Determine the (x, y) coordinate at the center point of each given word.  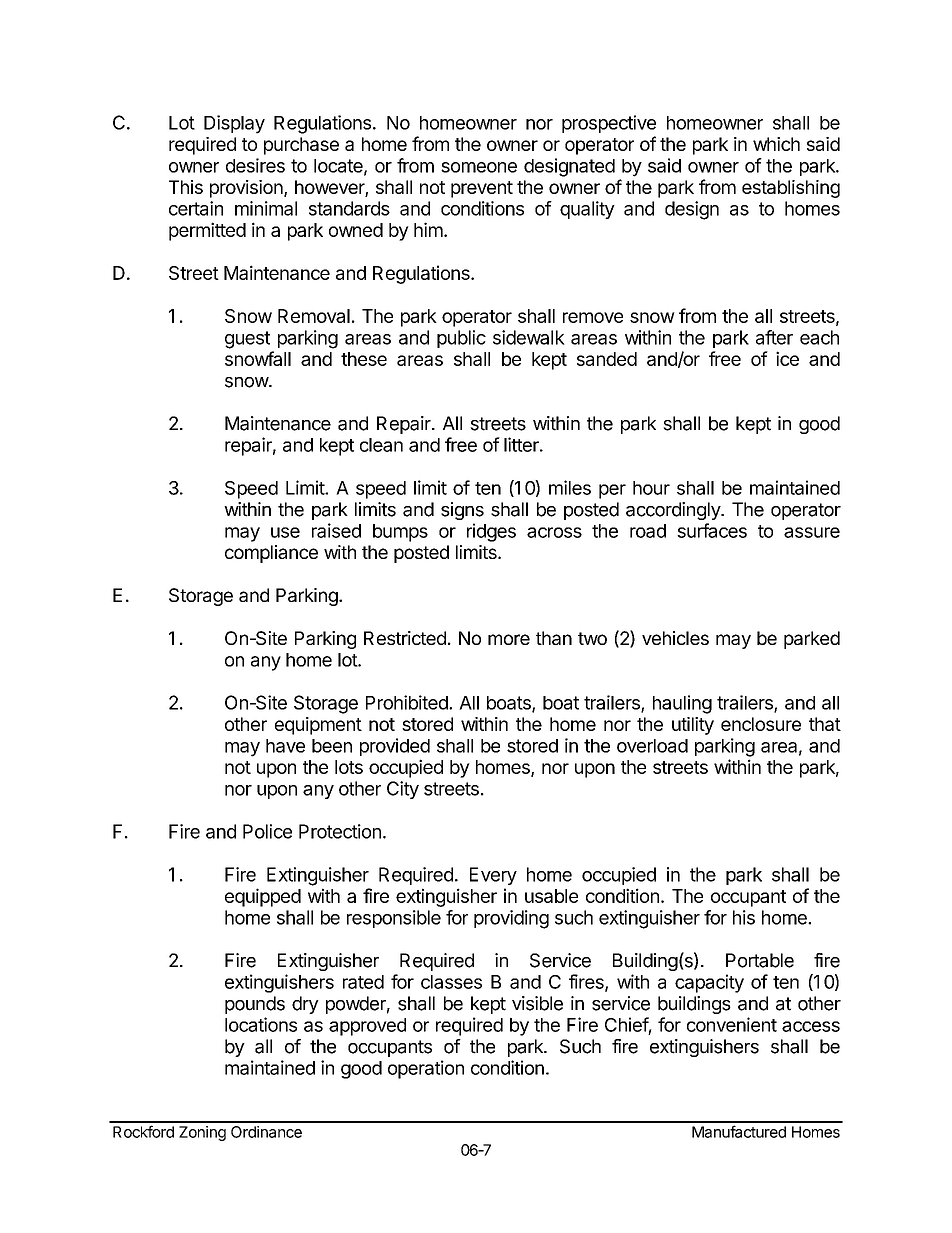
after (774, 337)
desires (255, 165)
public (461, 339)
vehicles (675, 638)
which (776, 144)
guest (247, 340)
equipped (263, 897)
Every (493, 876)
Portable (760, 960)
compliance (271, 554)
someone (479, 167)
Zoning (202, 1133)
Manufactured (739, 1131)
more (509, 639)
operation (426, 1069)
